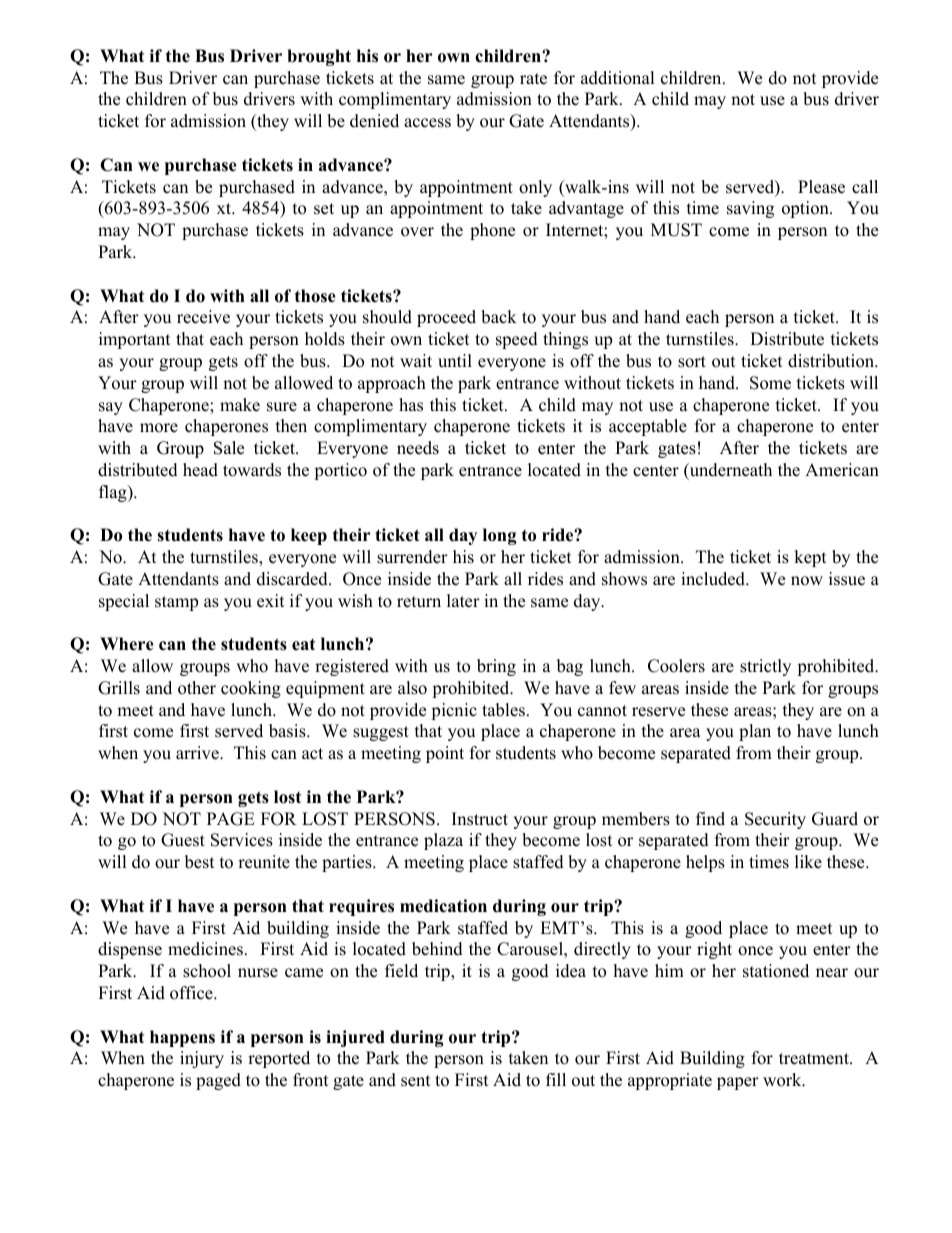 This screenshot has width=952, height=1233. I want to click on back, so click(499, 317).
